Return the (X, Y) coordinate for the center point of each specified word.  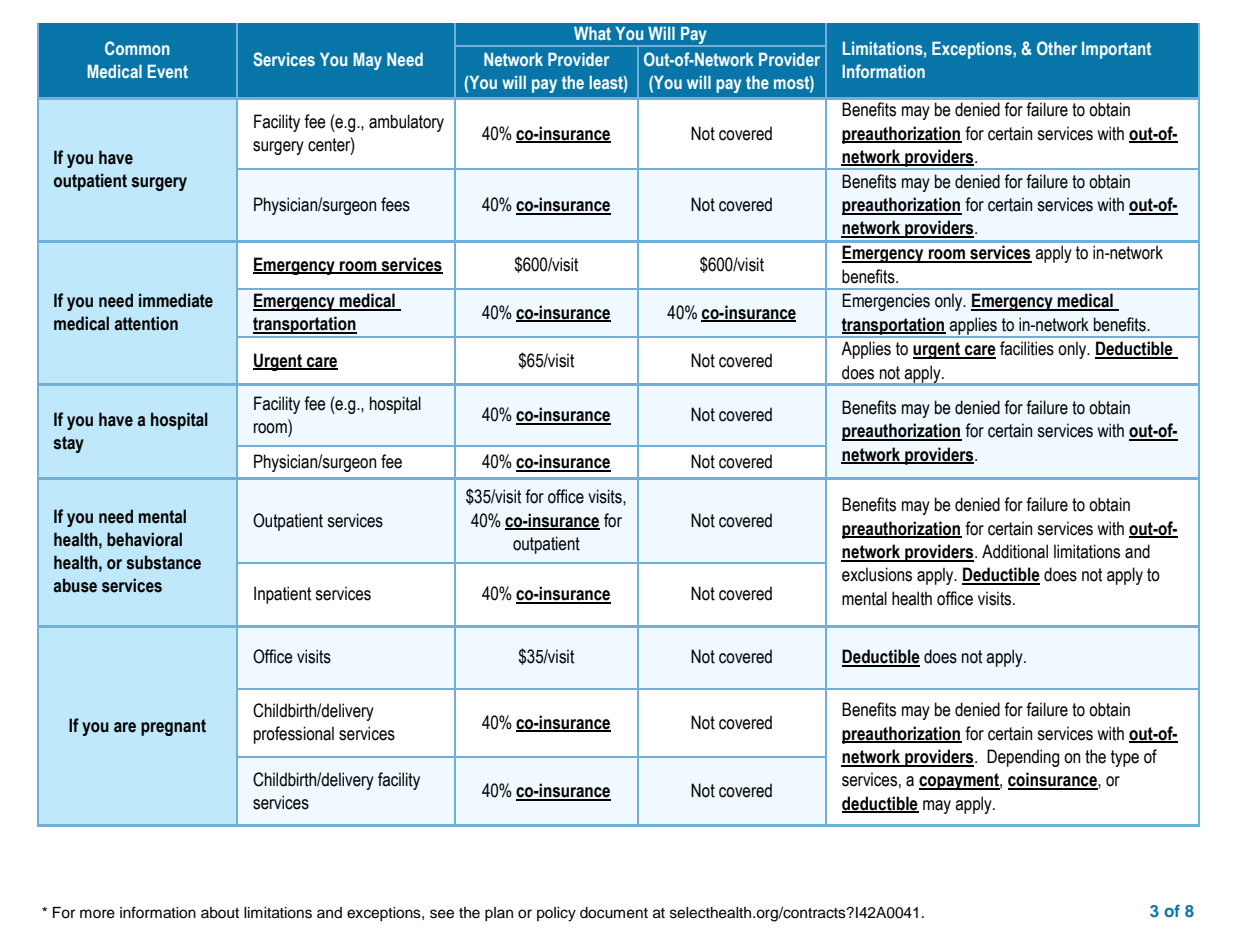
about (220, 913)
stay (68, 444)
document (614, 913)
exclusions (877, 574)
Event (168, 71)
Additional (1015, 551)
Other (1057, 48)
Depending (1023, 758)
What (592, 33)
